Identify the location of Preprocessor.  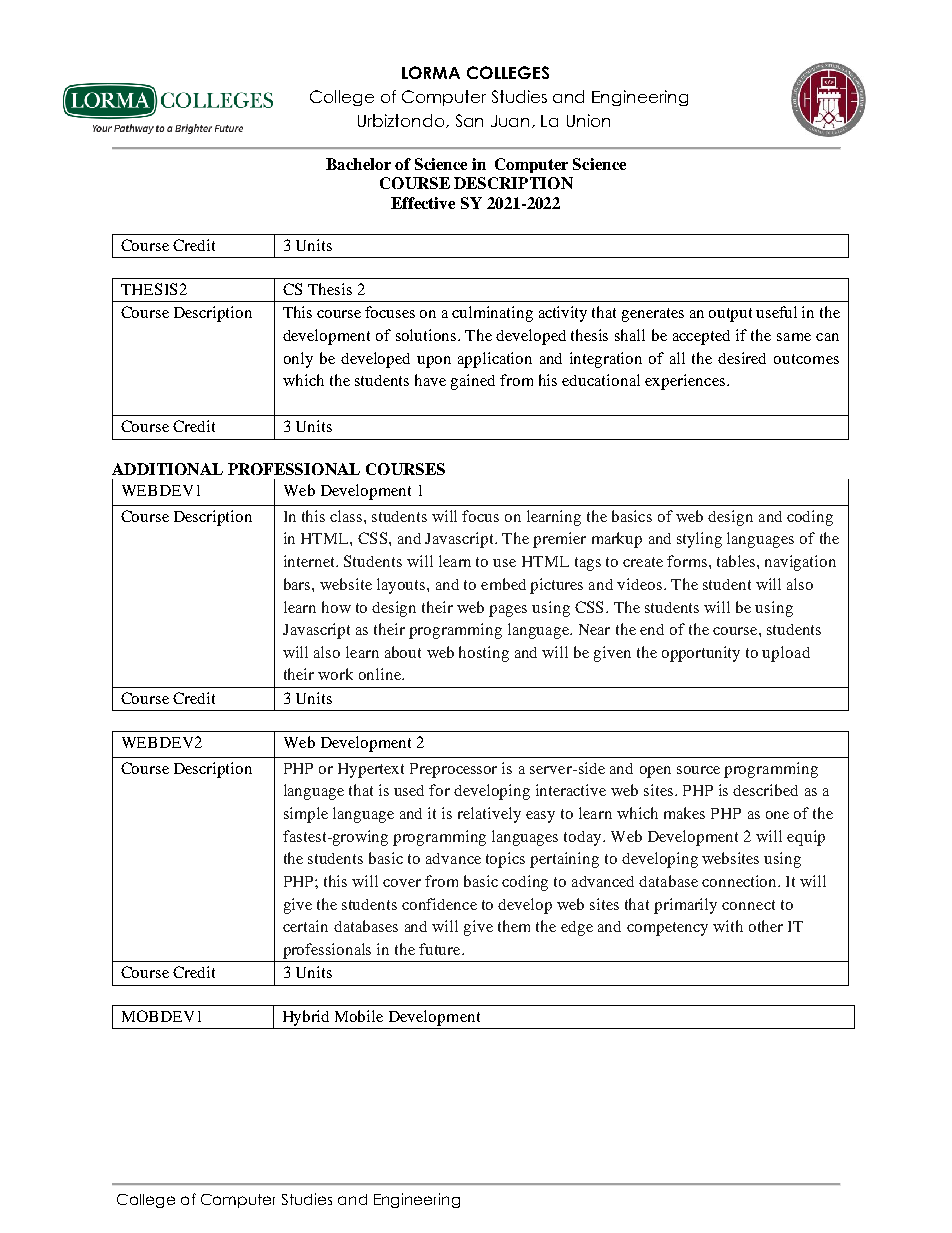
(453, 770).
